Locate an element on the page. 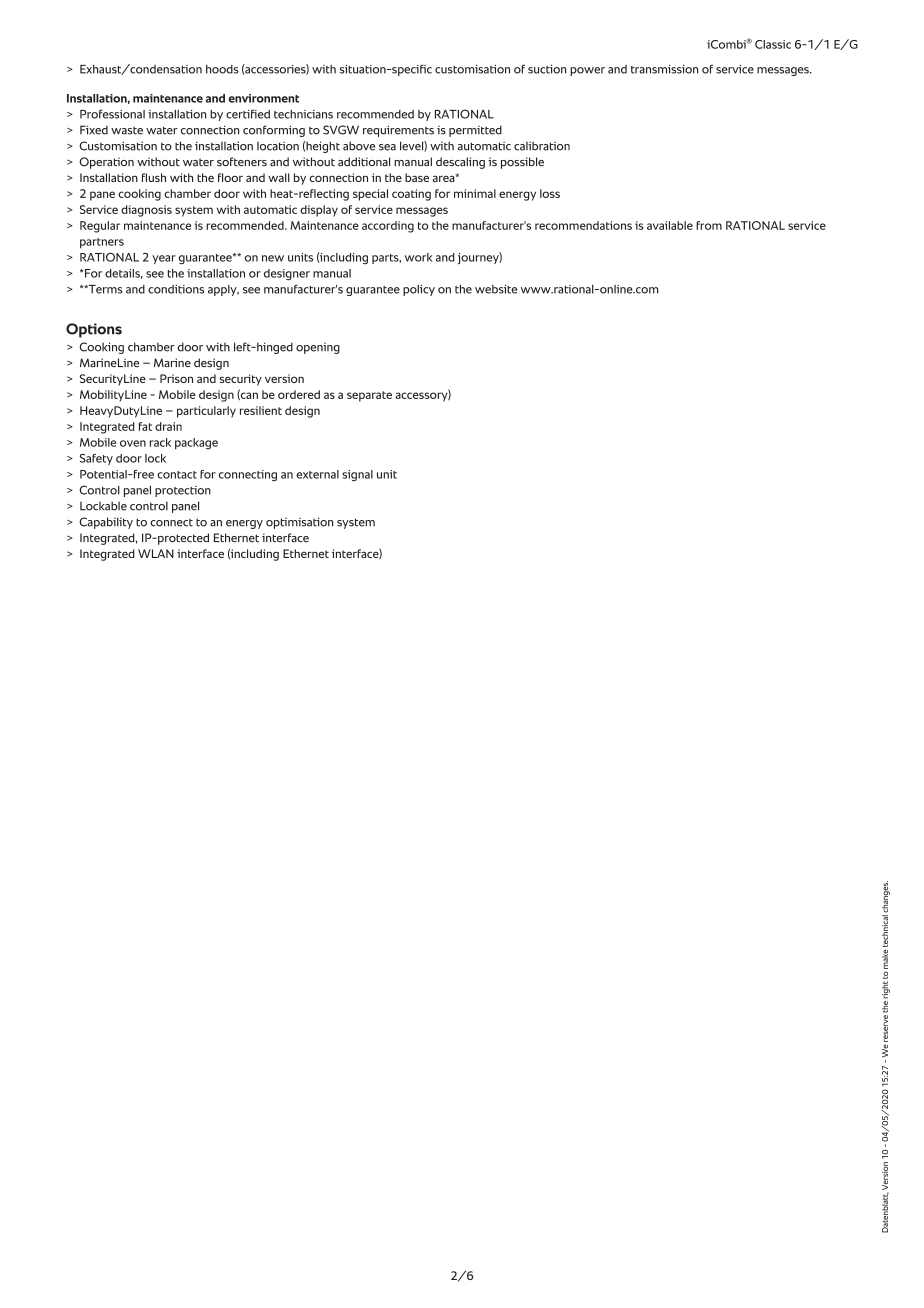 The image size is (924, 1308). WLAN is located at coordinates (156, 553).
